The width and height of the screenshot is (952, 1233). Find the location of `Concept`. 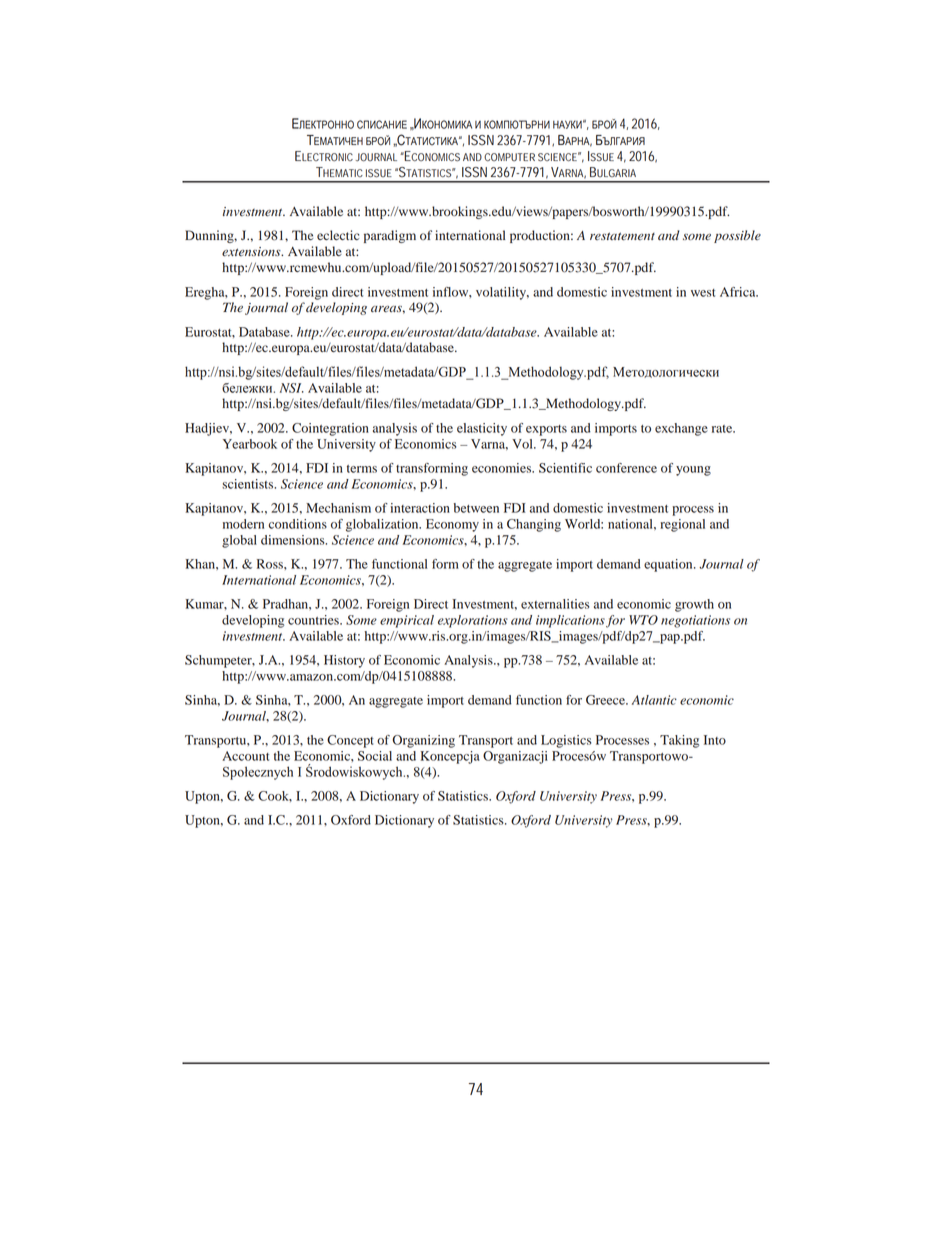

Concept is located at coordinates (350, 741).
